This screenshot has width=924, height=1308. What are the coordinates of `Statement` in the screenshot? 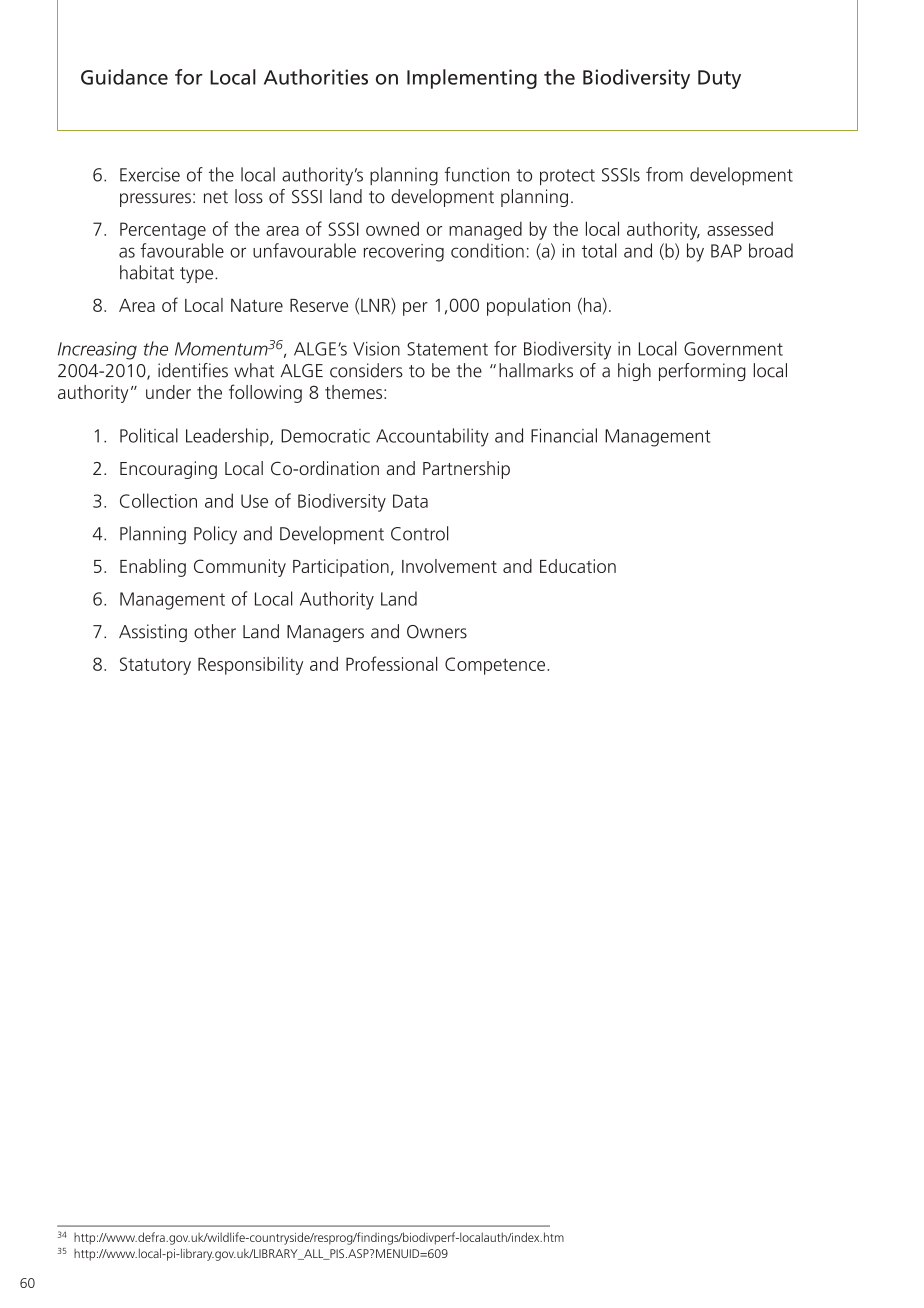 It's located at (447, 349).
